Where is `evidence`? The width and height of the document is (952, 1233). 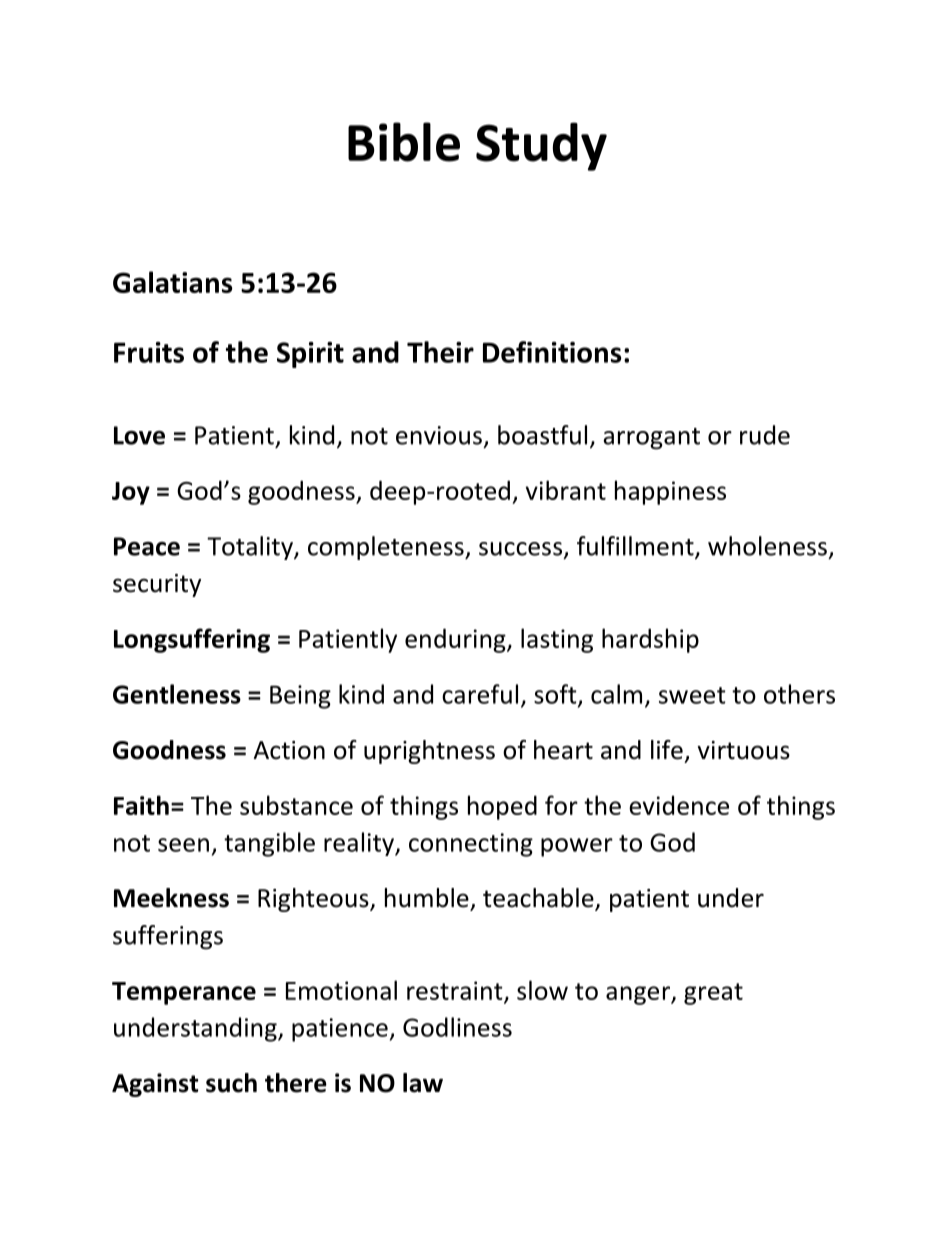 evidence is located at coordinates (679, 805).
